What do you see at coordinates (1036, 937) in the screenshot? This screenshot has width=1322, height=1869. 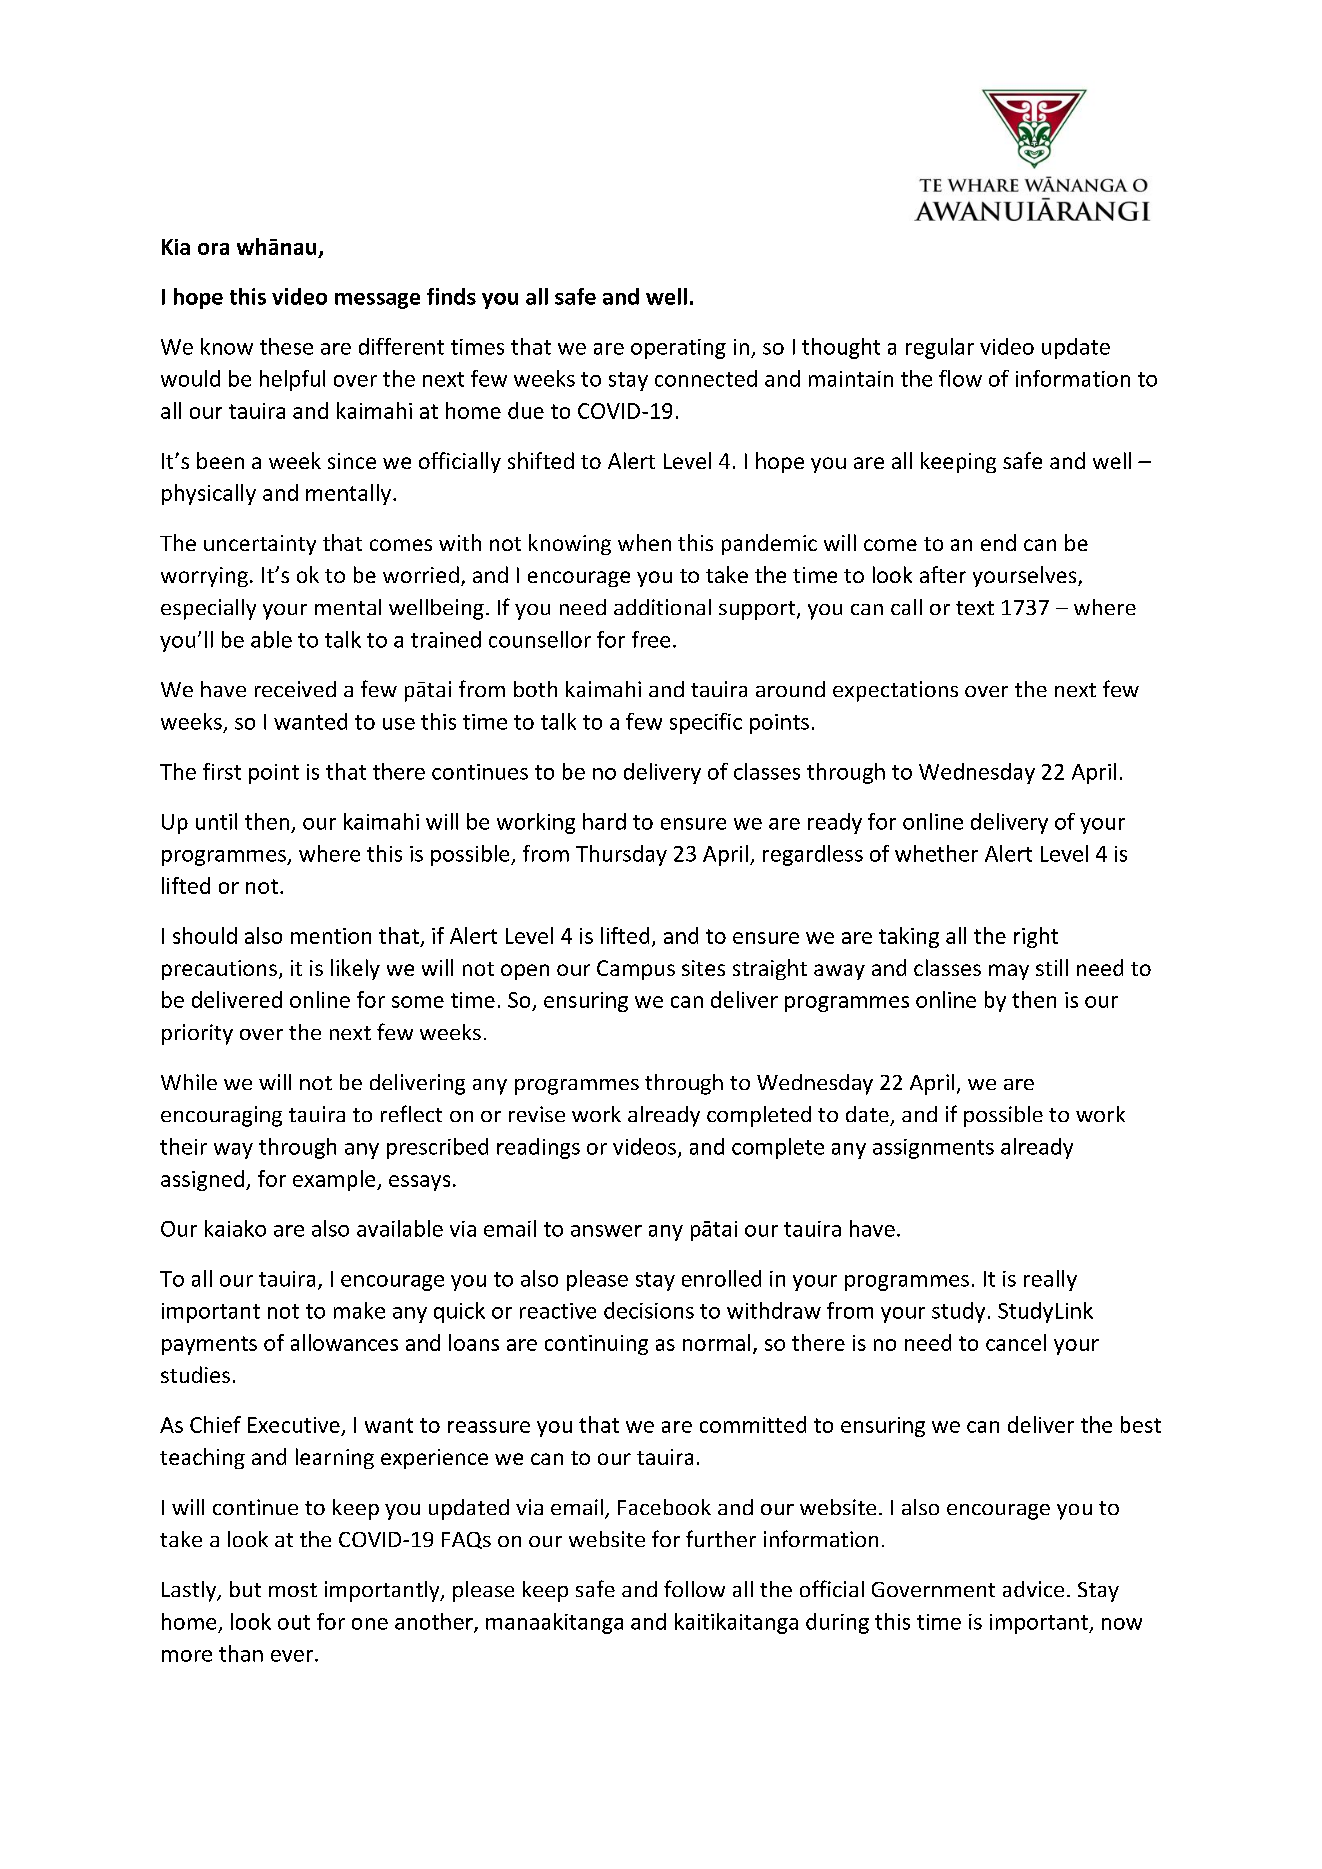 I see `right` at bounding box center [1036, 937].
